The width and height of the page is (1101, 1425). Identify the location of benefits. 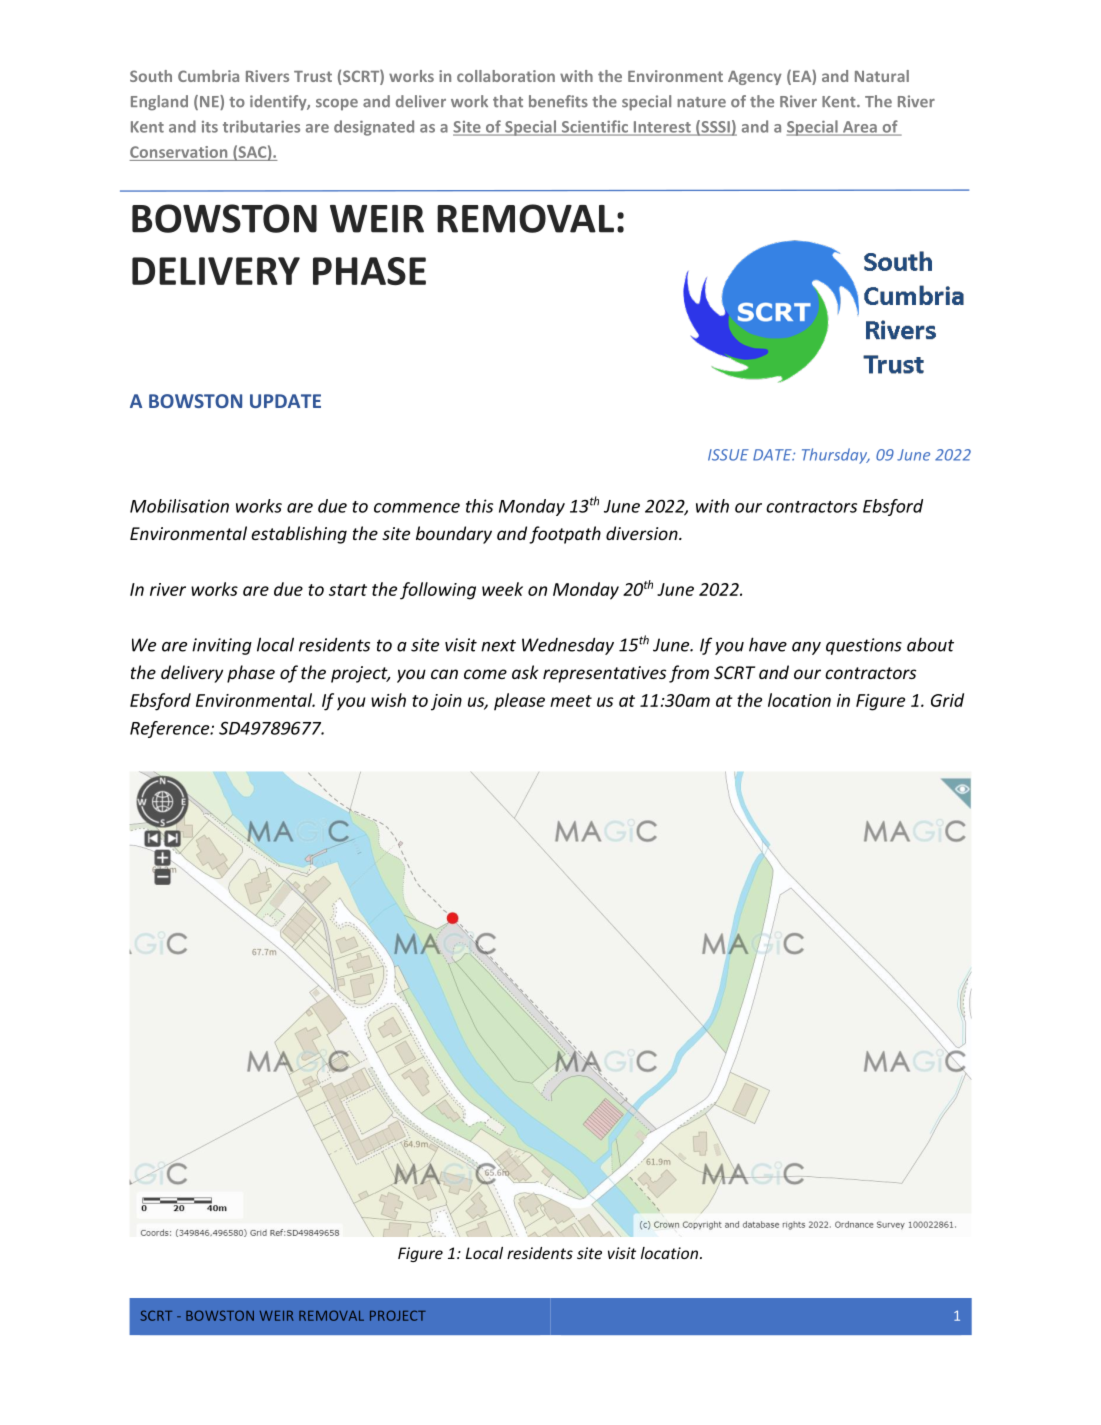
(558, 101).
